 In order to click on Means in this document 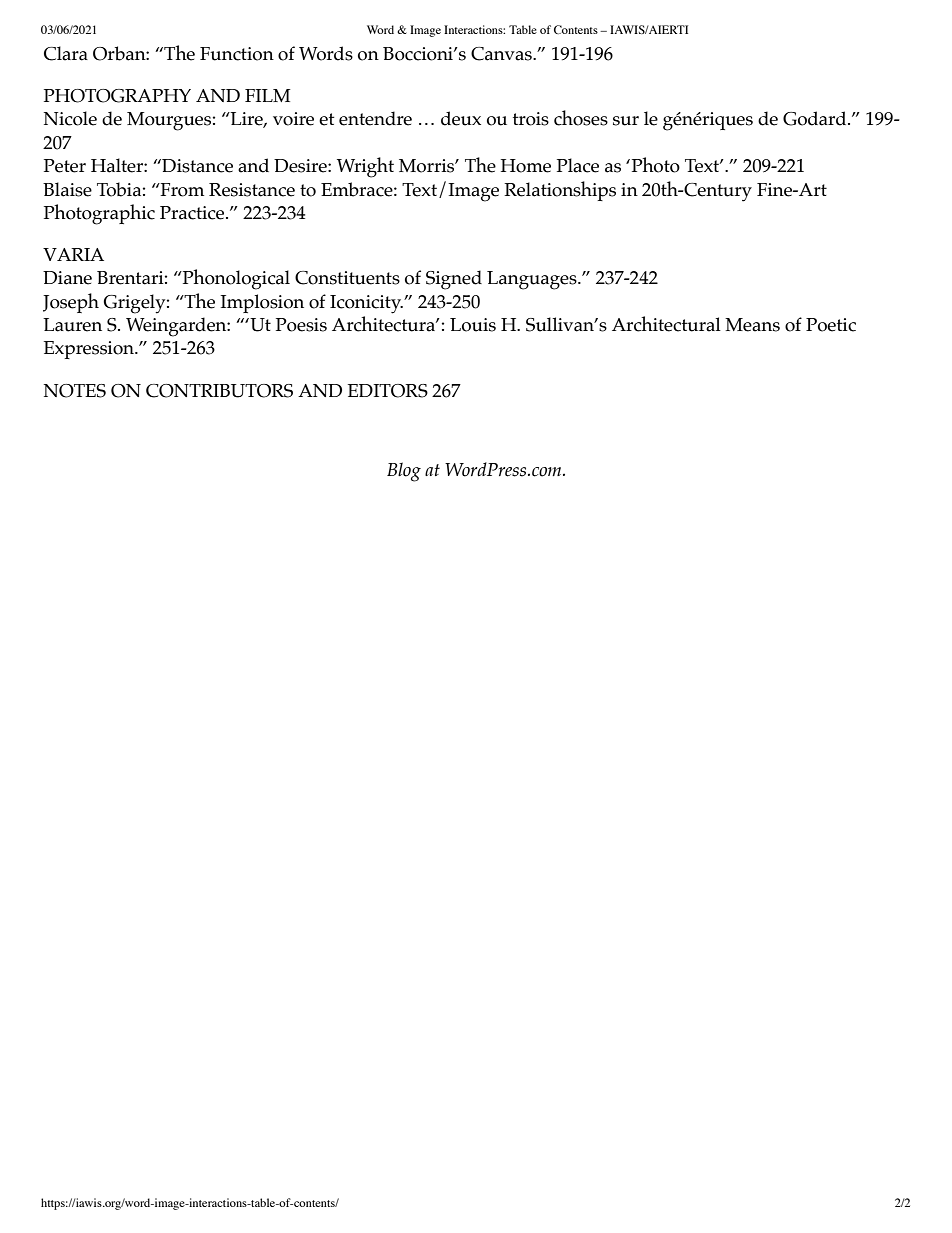, I will do `click(752, 325)`.
